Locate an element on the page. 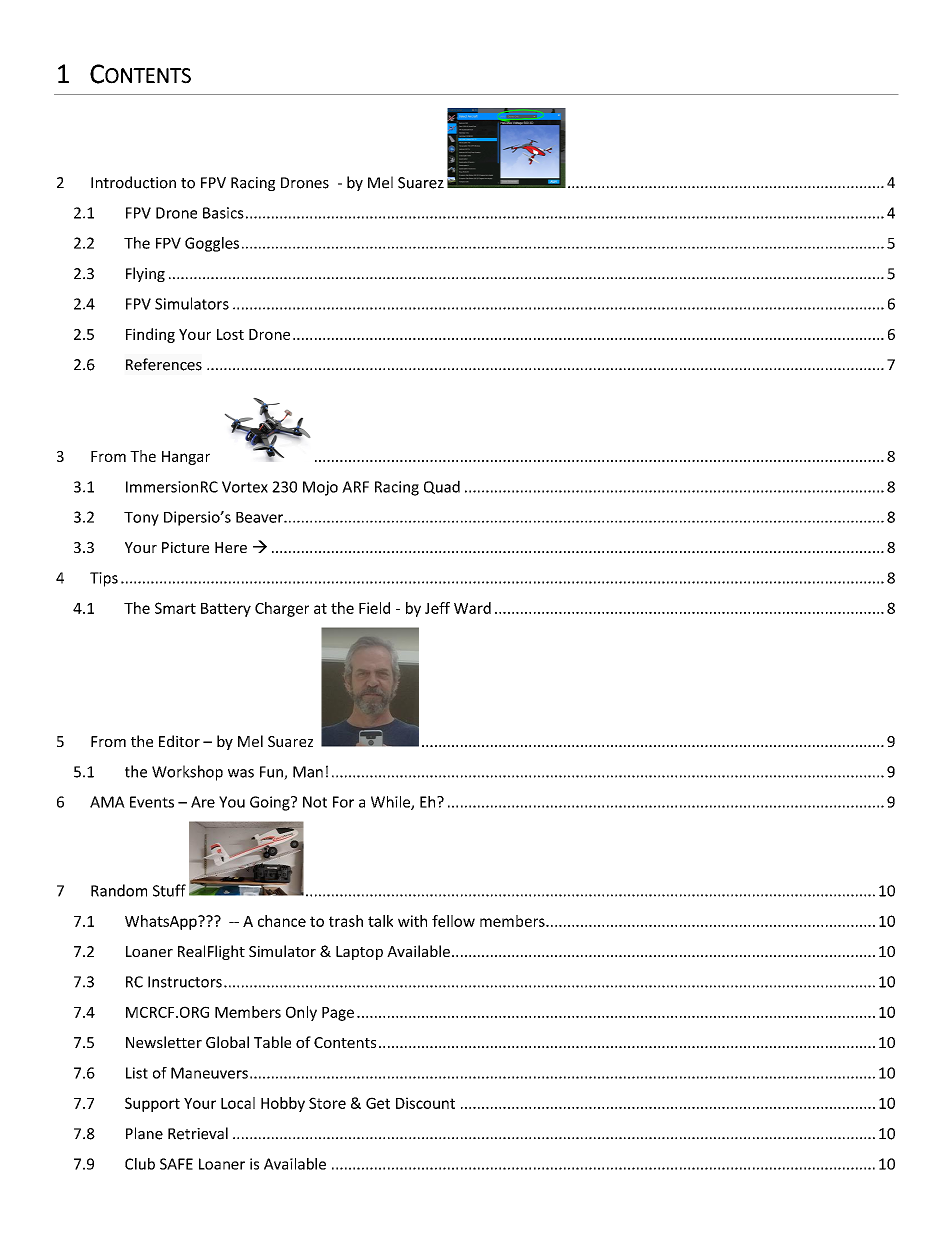  Introduction is located at coordinates (133, 182).
